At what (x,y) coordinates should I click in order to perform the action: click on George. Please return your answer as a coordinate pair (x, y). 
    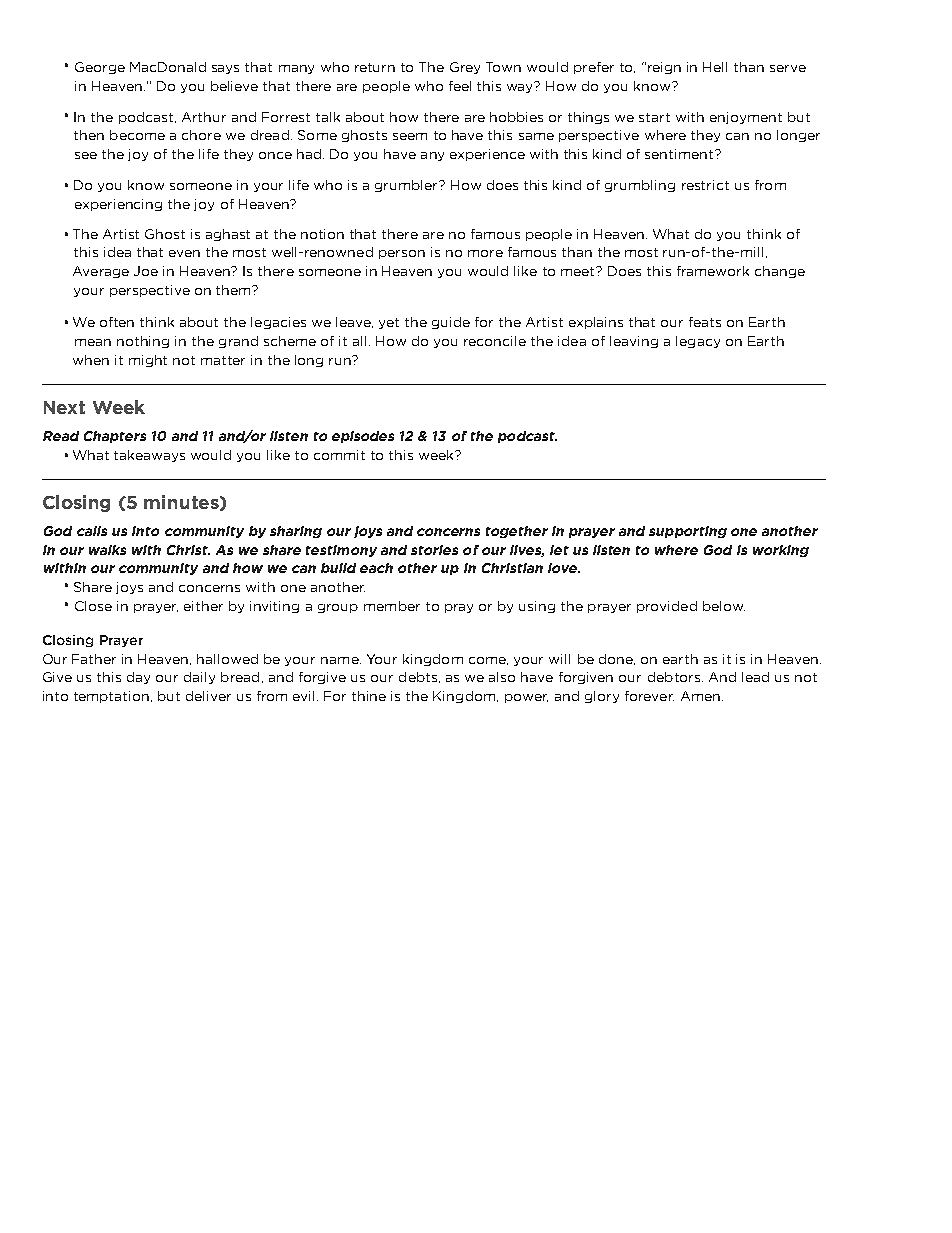
    Looking at the image, I should click on (100, 68).
